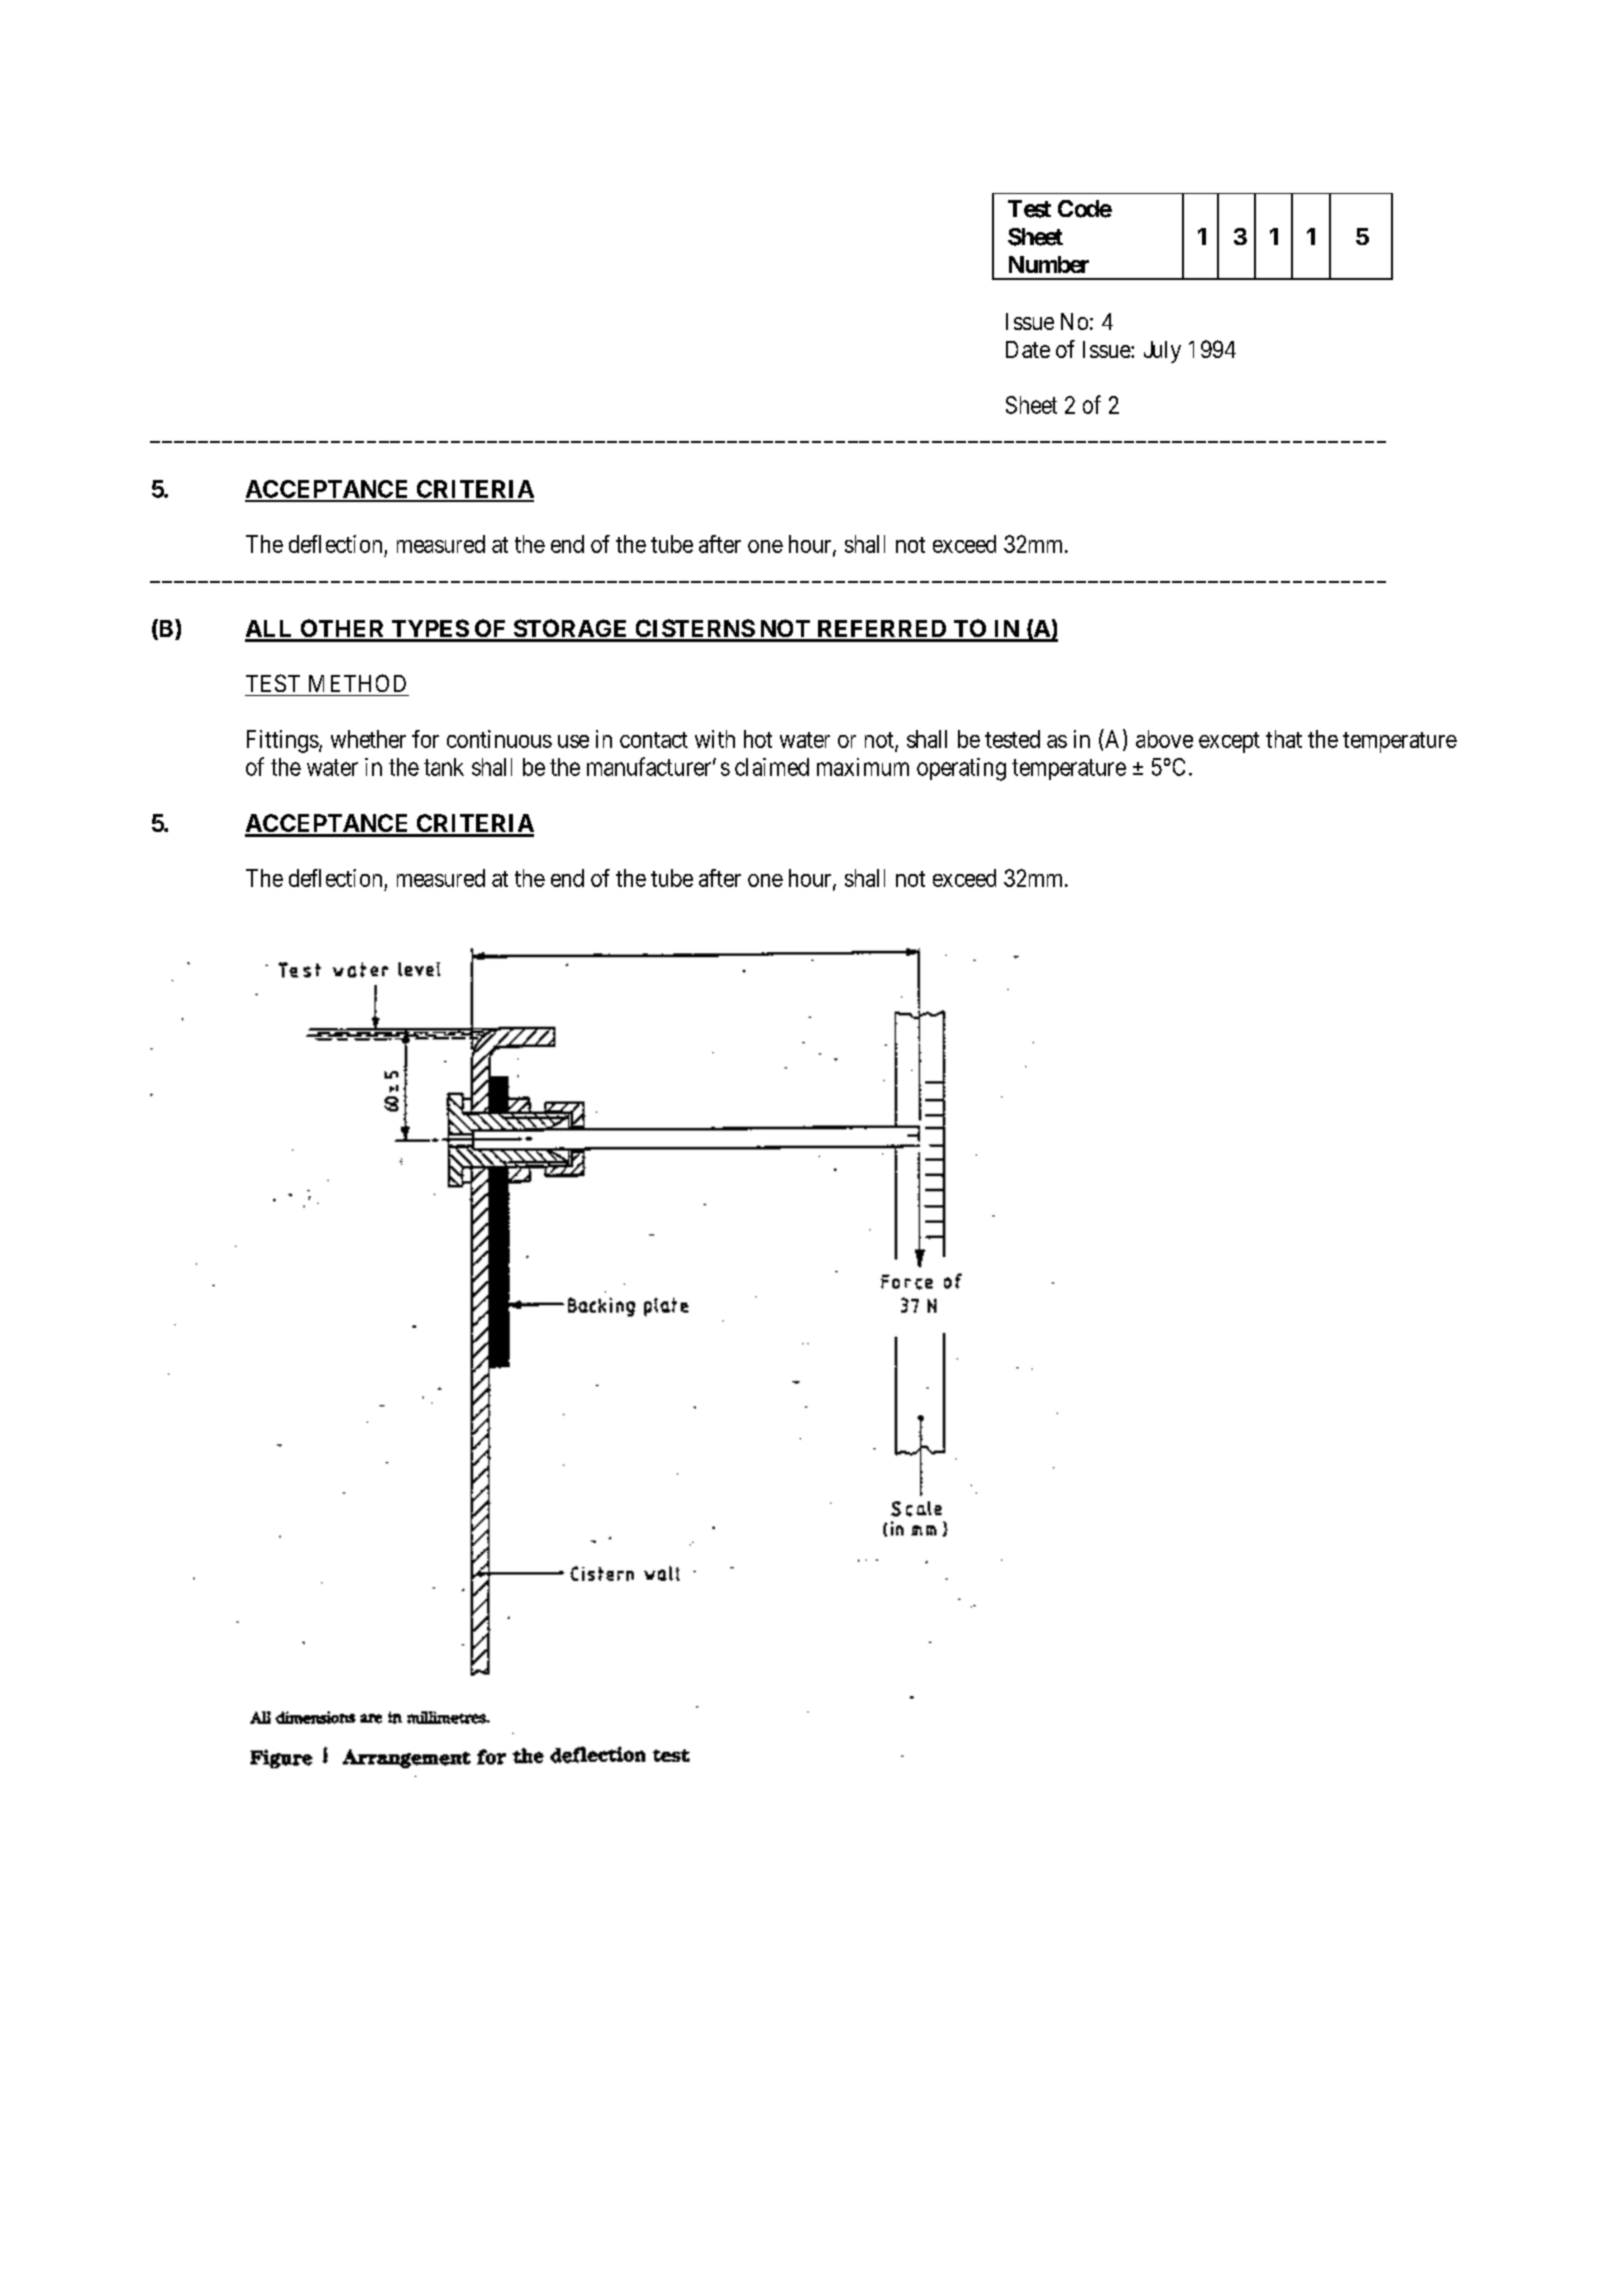  What do you see at coordinates (1162, 352) in the image?
I see `July` at bounding box center [1162, 352].
